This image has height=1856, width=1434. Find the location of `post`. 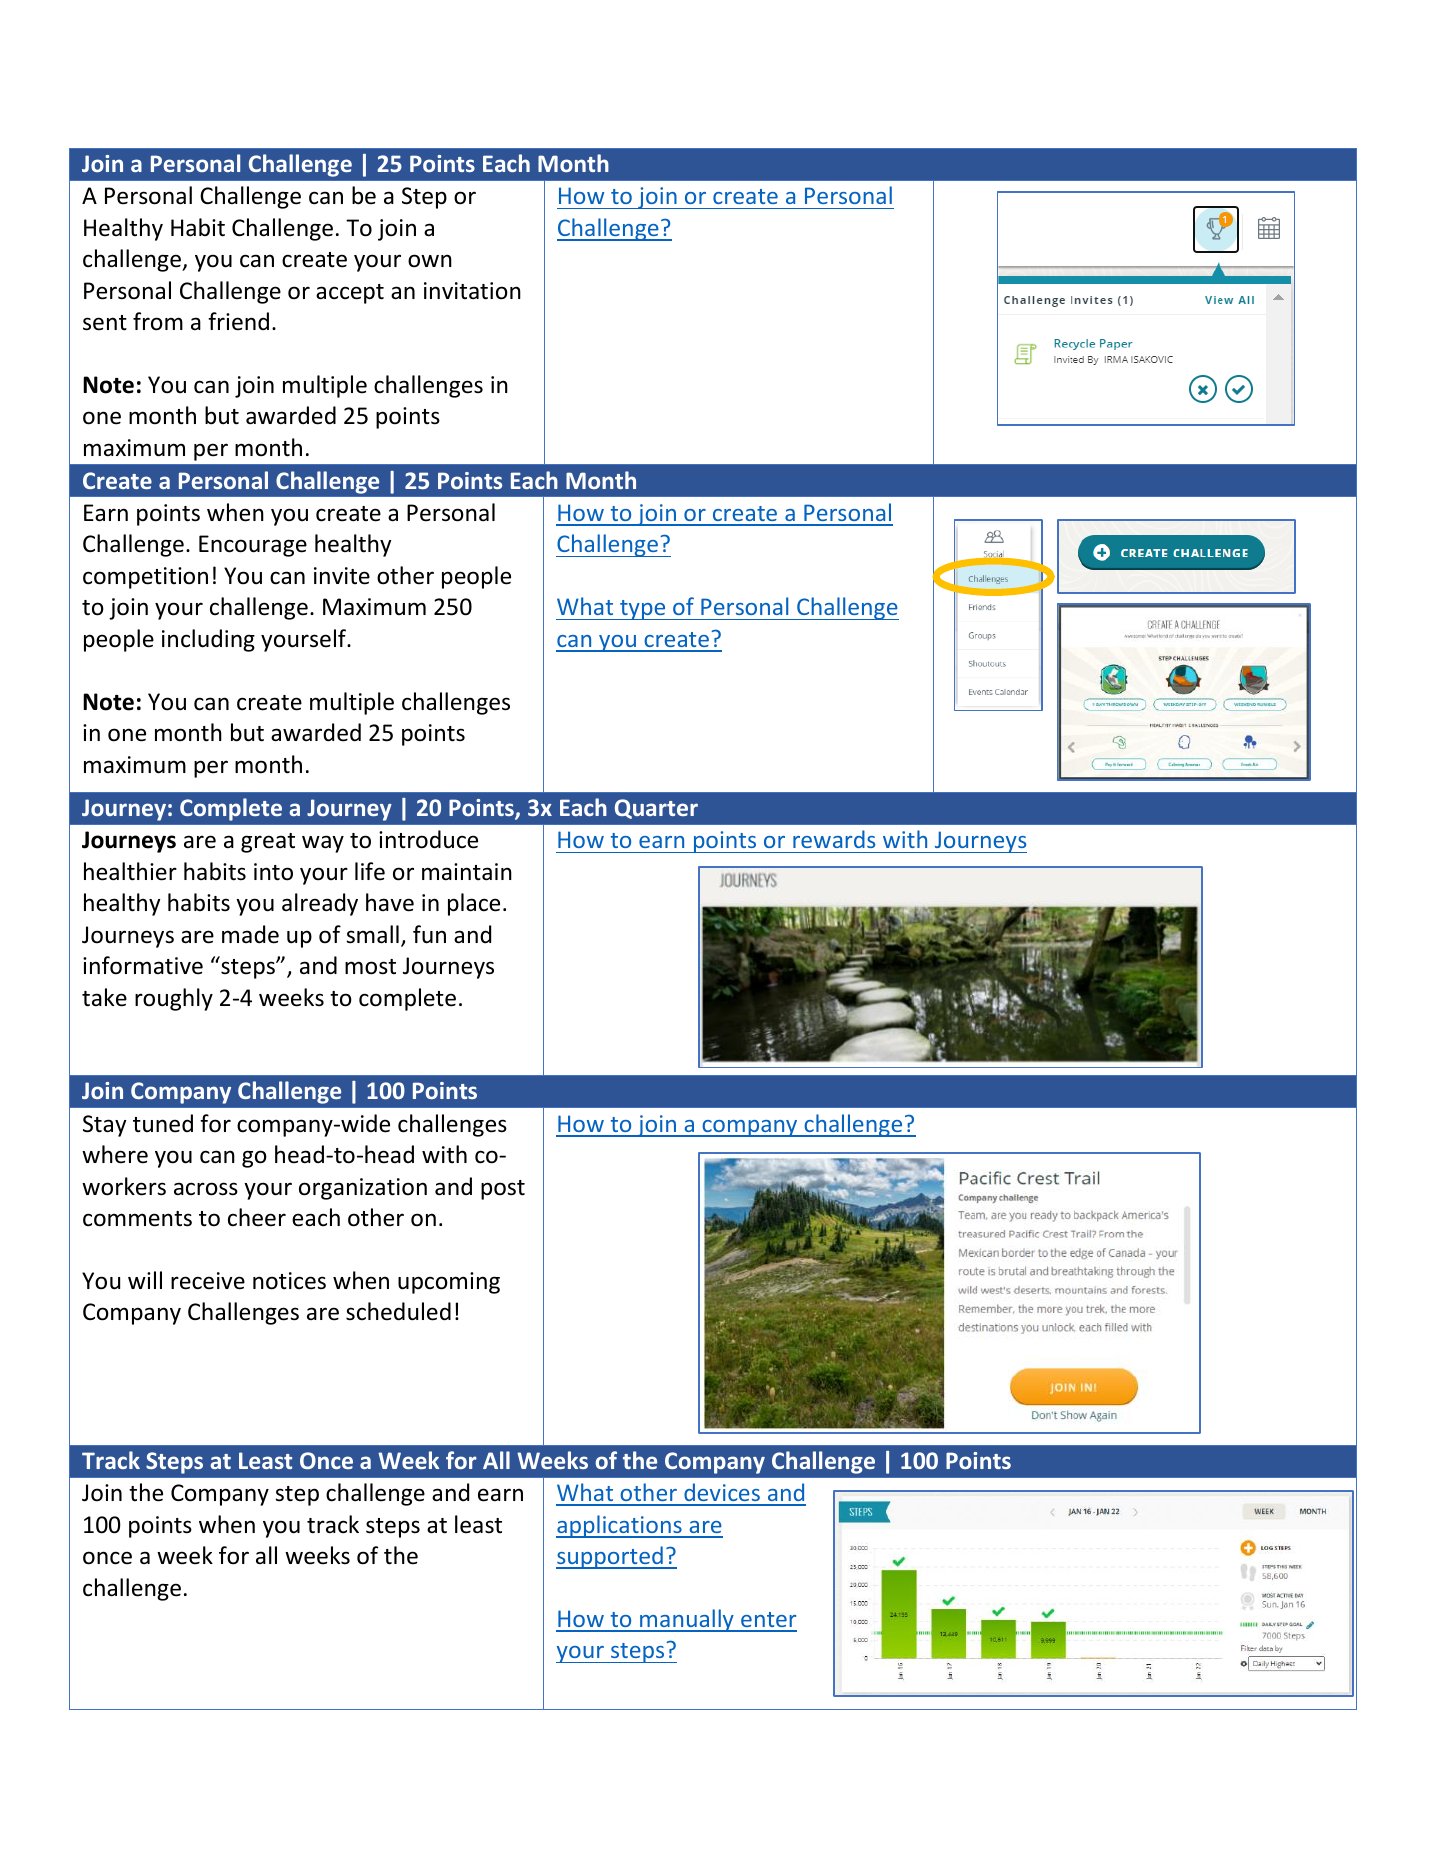

post is located at coordinates (503, 1190).
